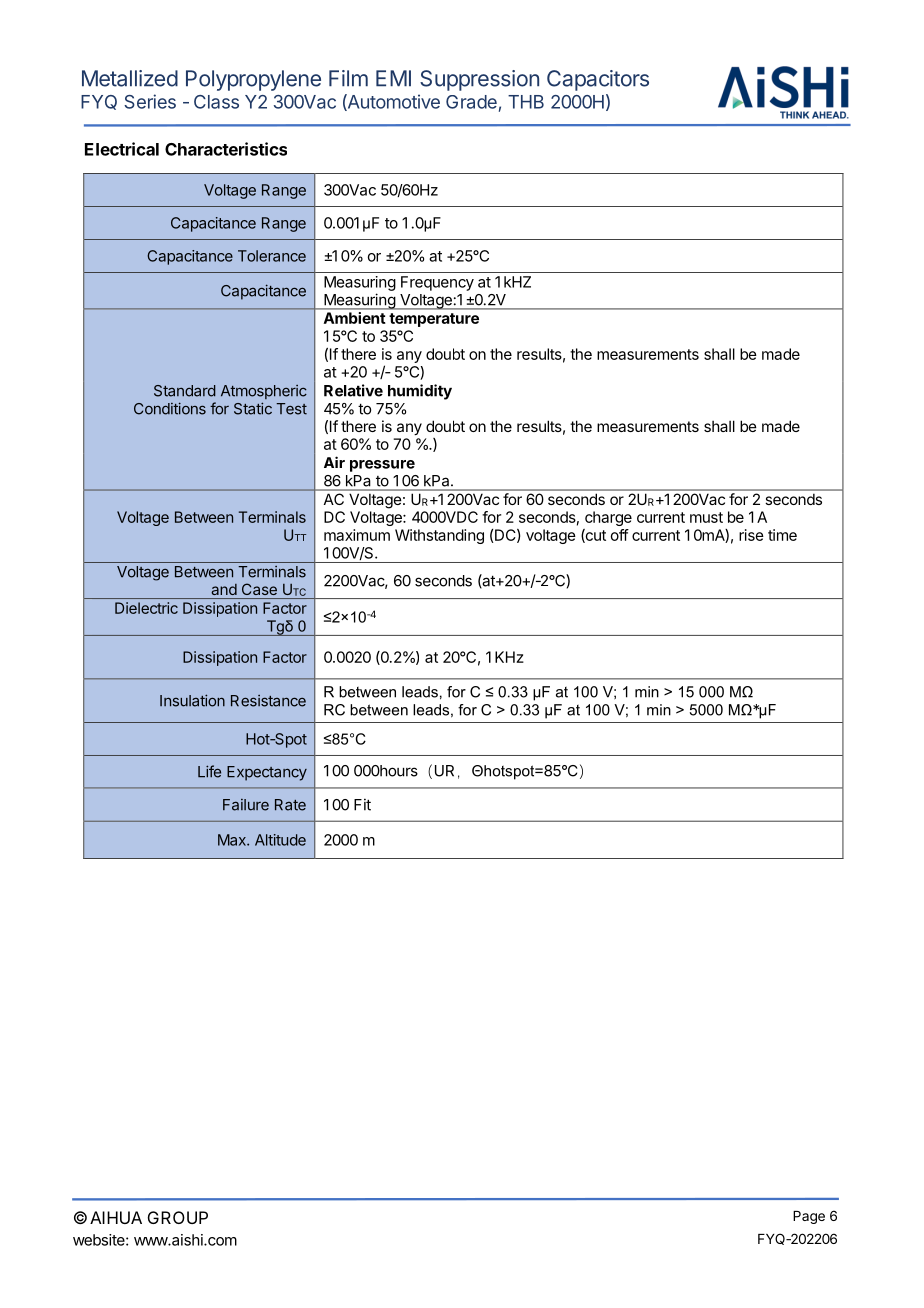 The width and height of the page is (924, 1308). What do you see at coordinates (439, 536) in the page?
I see `Withstanding` at bounding box center [439, 536].
